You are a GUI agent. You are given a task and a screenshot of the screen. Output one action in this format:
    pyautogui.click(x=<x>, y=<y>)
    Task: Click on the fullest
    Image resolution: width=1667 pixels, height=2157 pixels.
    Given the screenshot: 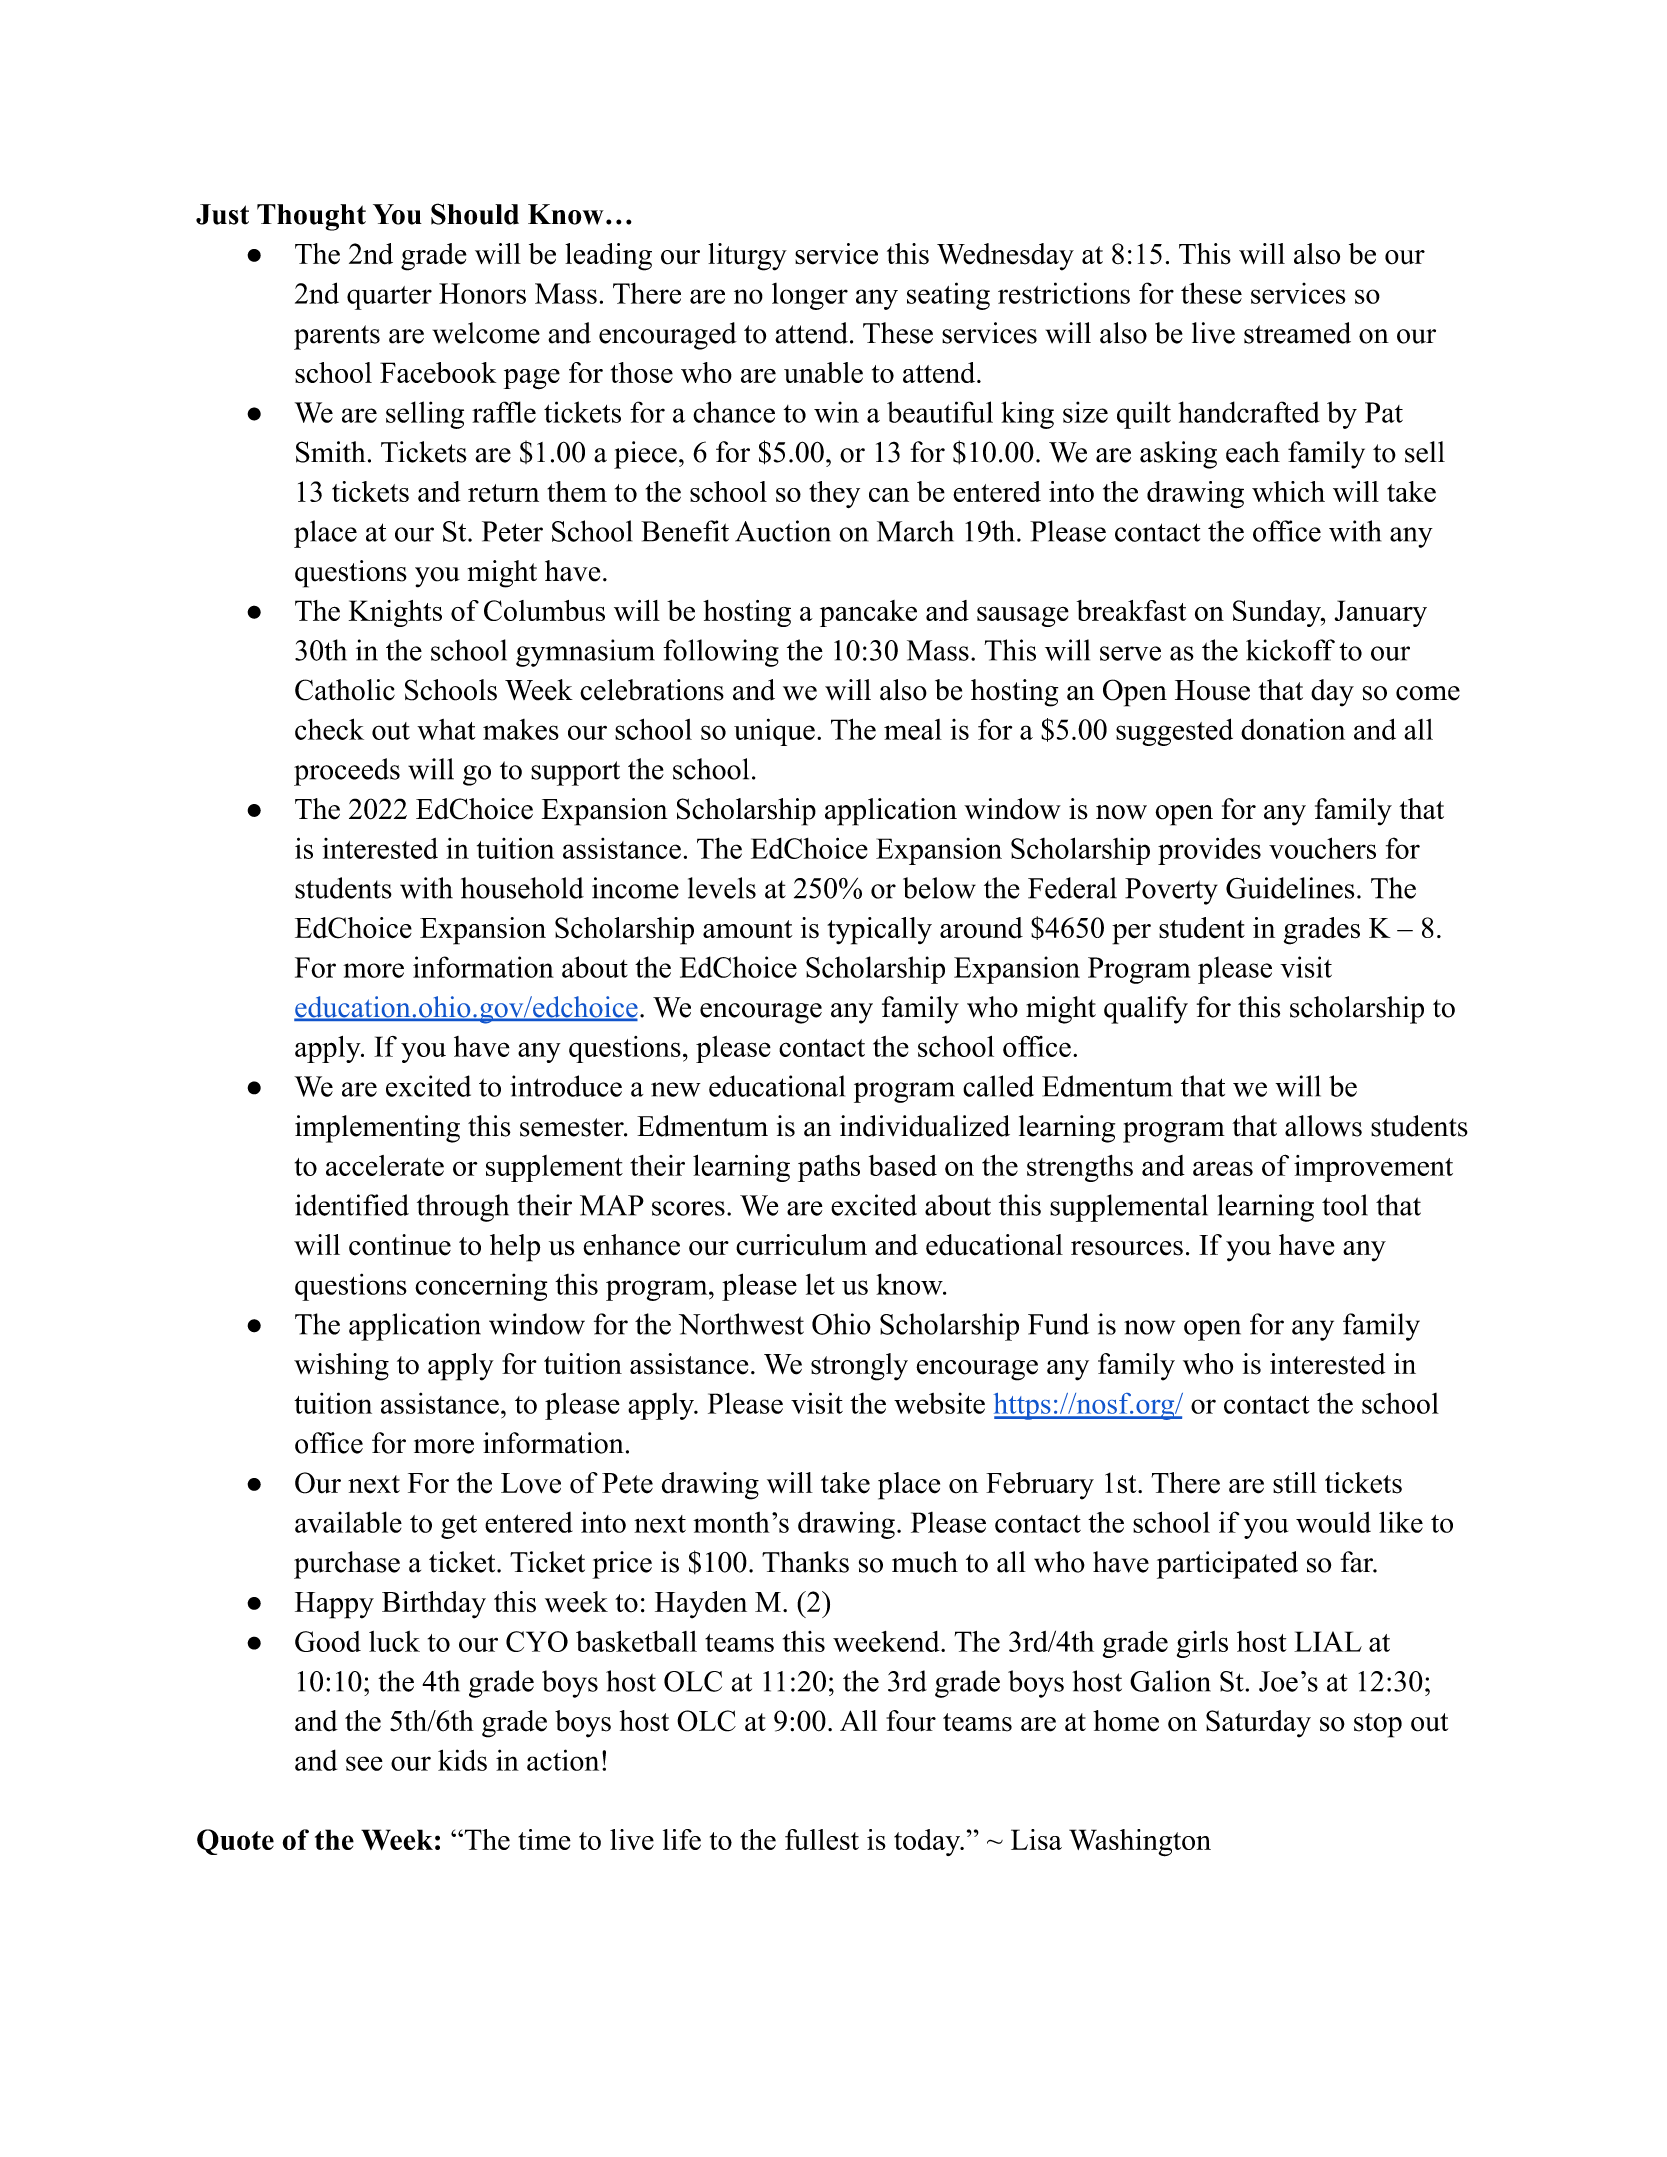 What is the action you would take?
    pyautogui.click(x=822, y=1839)
